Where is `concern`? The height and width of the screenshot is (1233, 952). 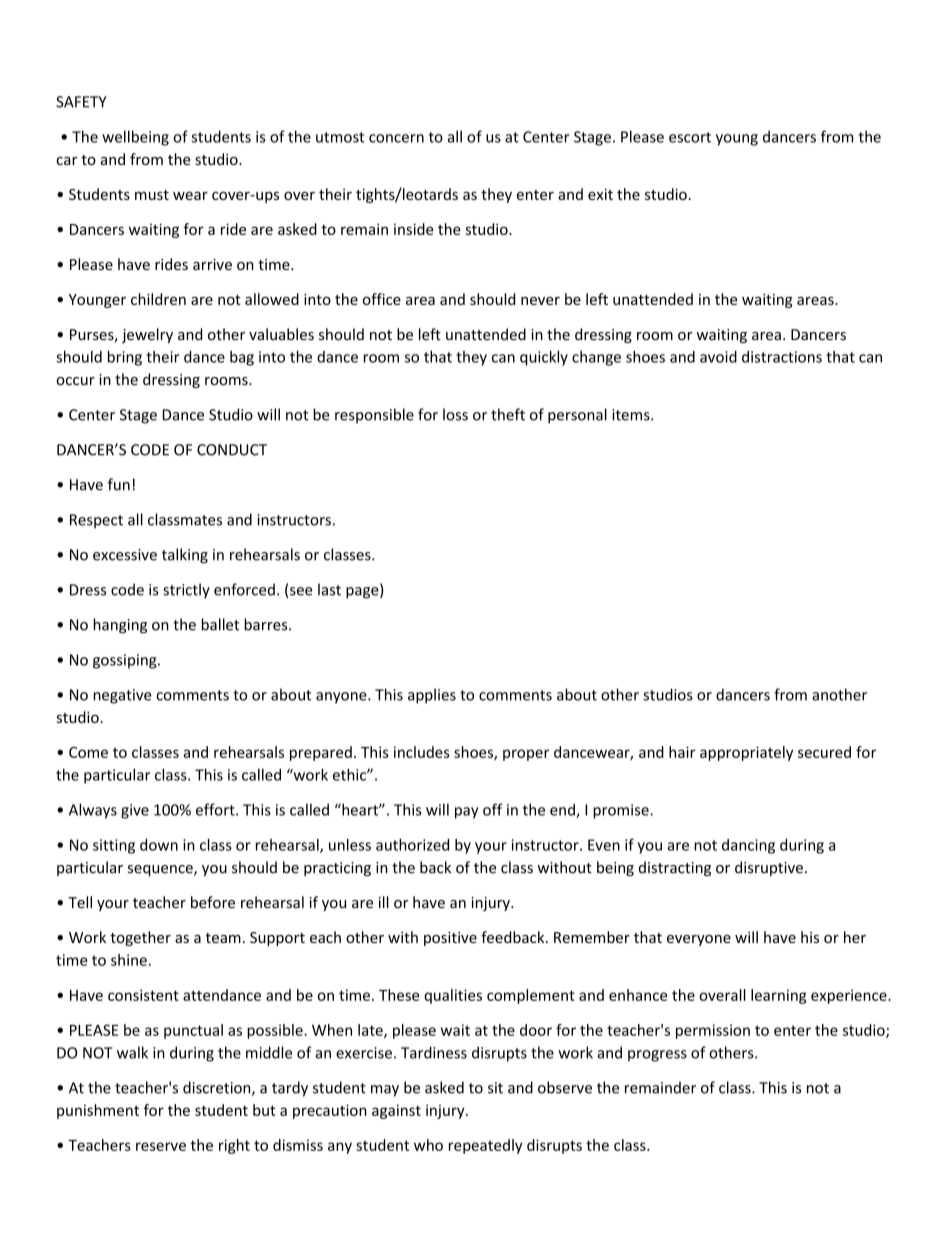
concern is located at coordinates (396, 138).
